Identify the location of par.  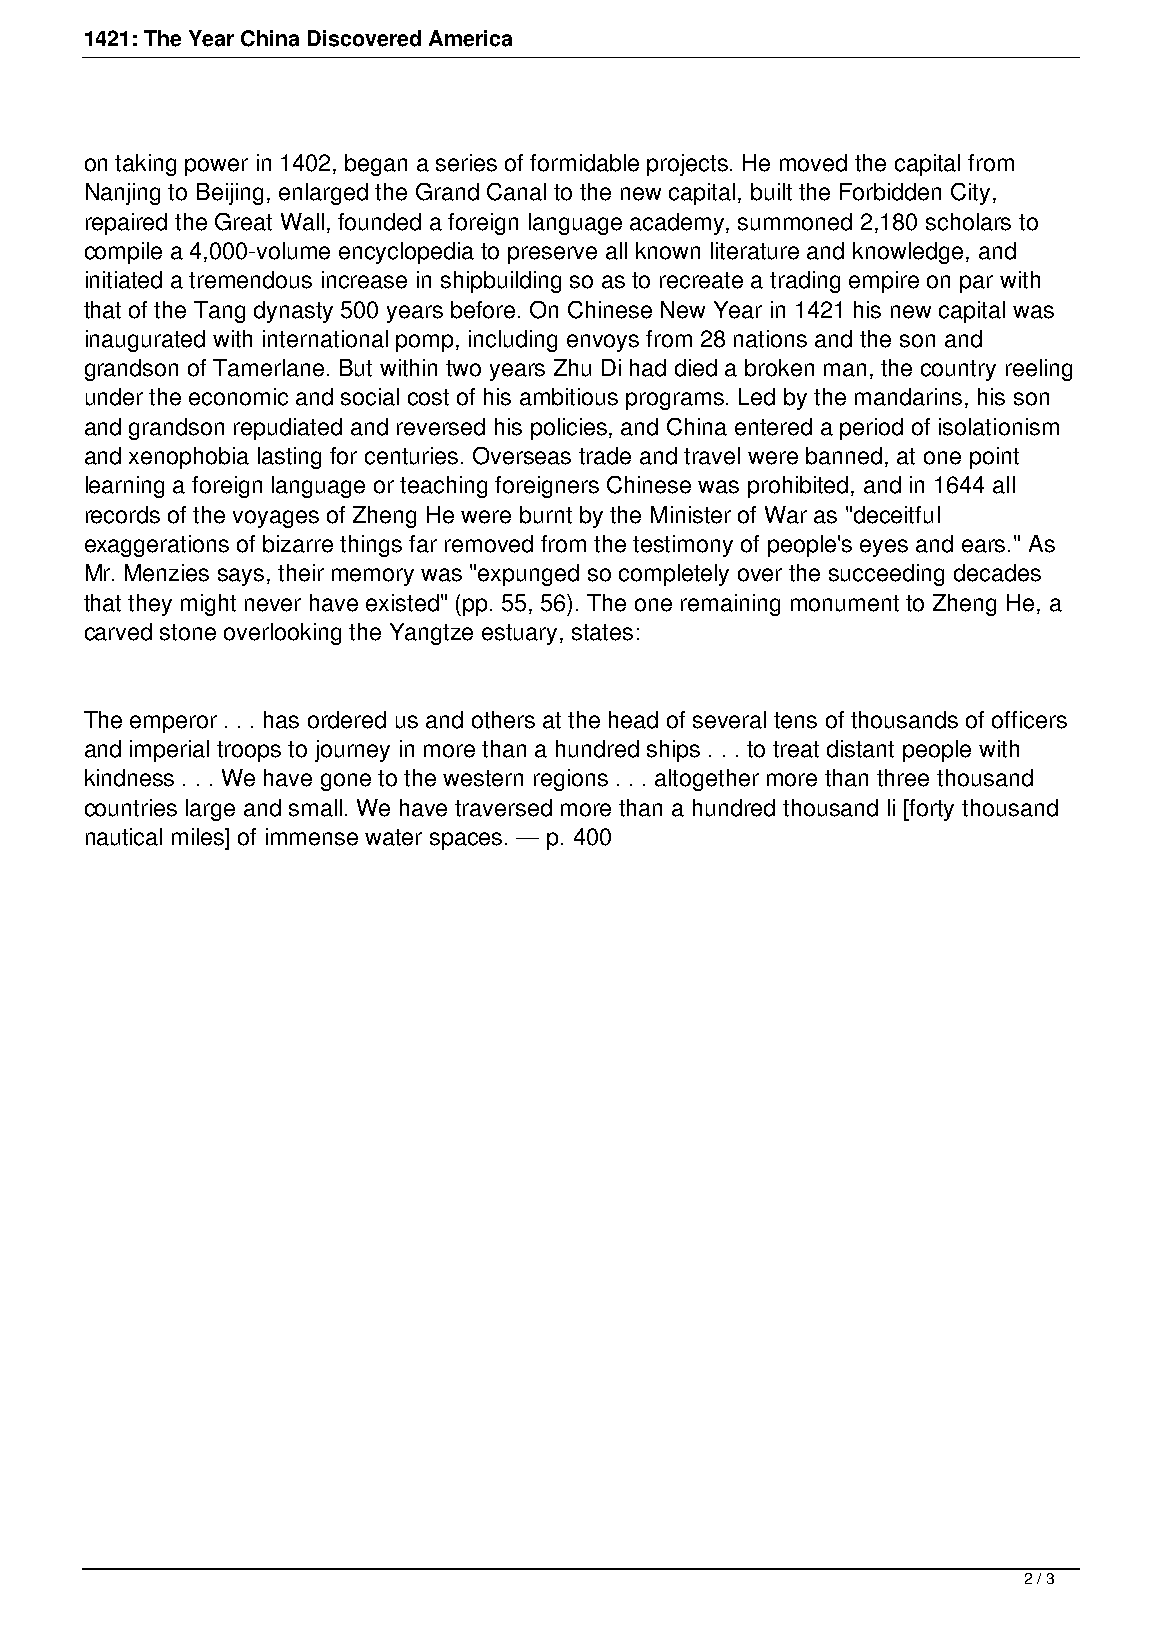
(976, 284).
